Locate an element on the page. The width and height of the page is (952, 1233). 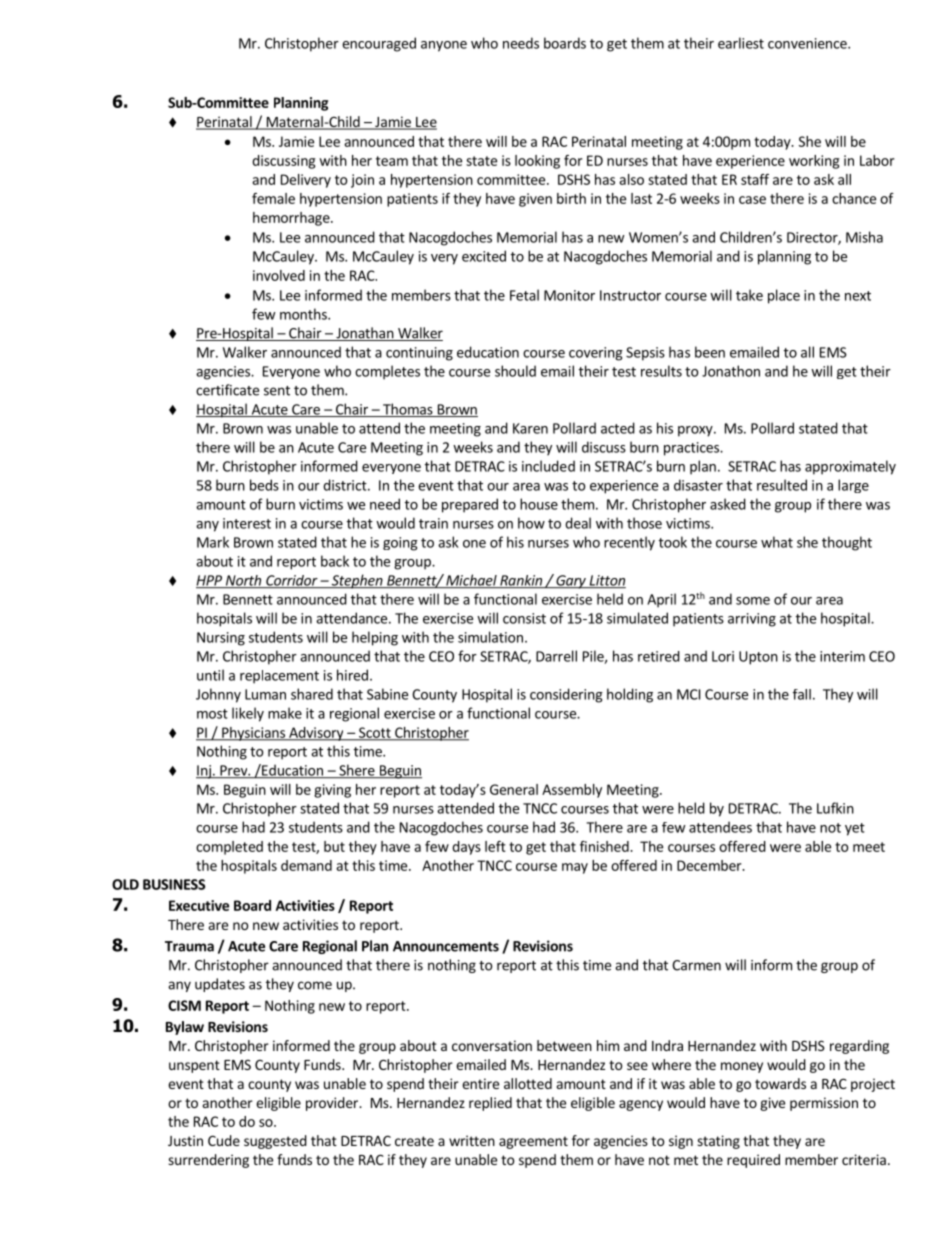
suggested is located at coordinates (275, 1142).
